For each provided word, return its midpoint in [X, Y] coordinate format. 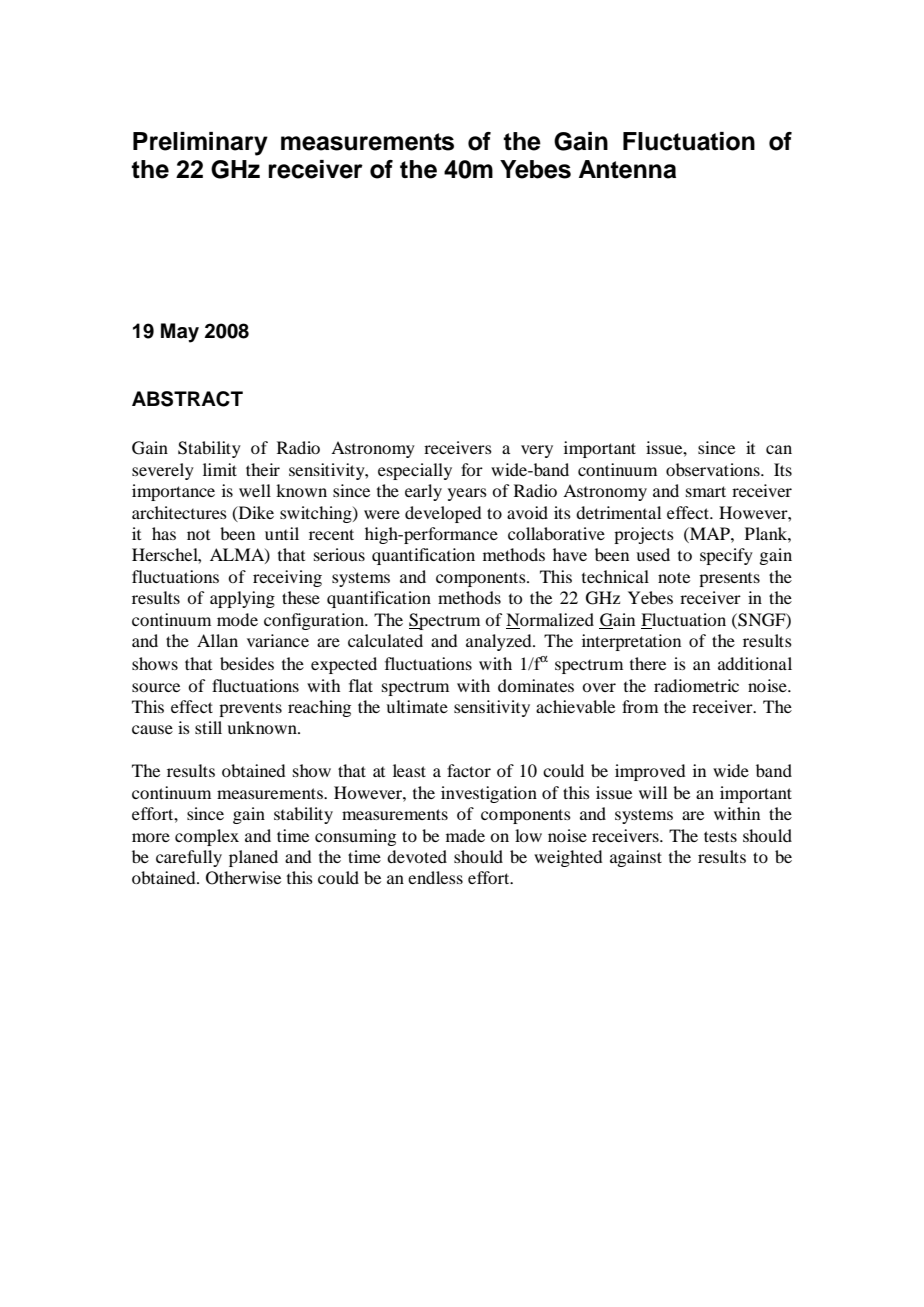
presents [729, 580]
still [208, 727]
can [779, 449]
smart [706, 491]
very [537, 451]
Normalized [550, 621]
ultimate [417, 706]
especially [415, 471]
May [180, 333]
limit [220, 469]
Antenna [627, 169]
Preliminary [200, 144]
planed [253, 858]
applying [242, 599]
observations [714, 469]
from [640, 706]
